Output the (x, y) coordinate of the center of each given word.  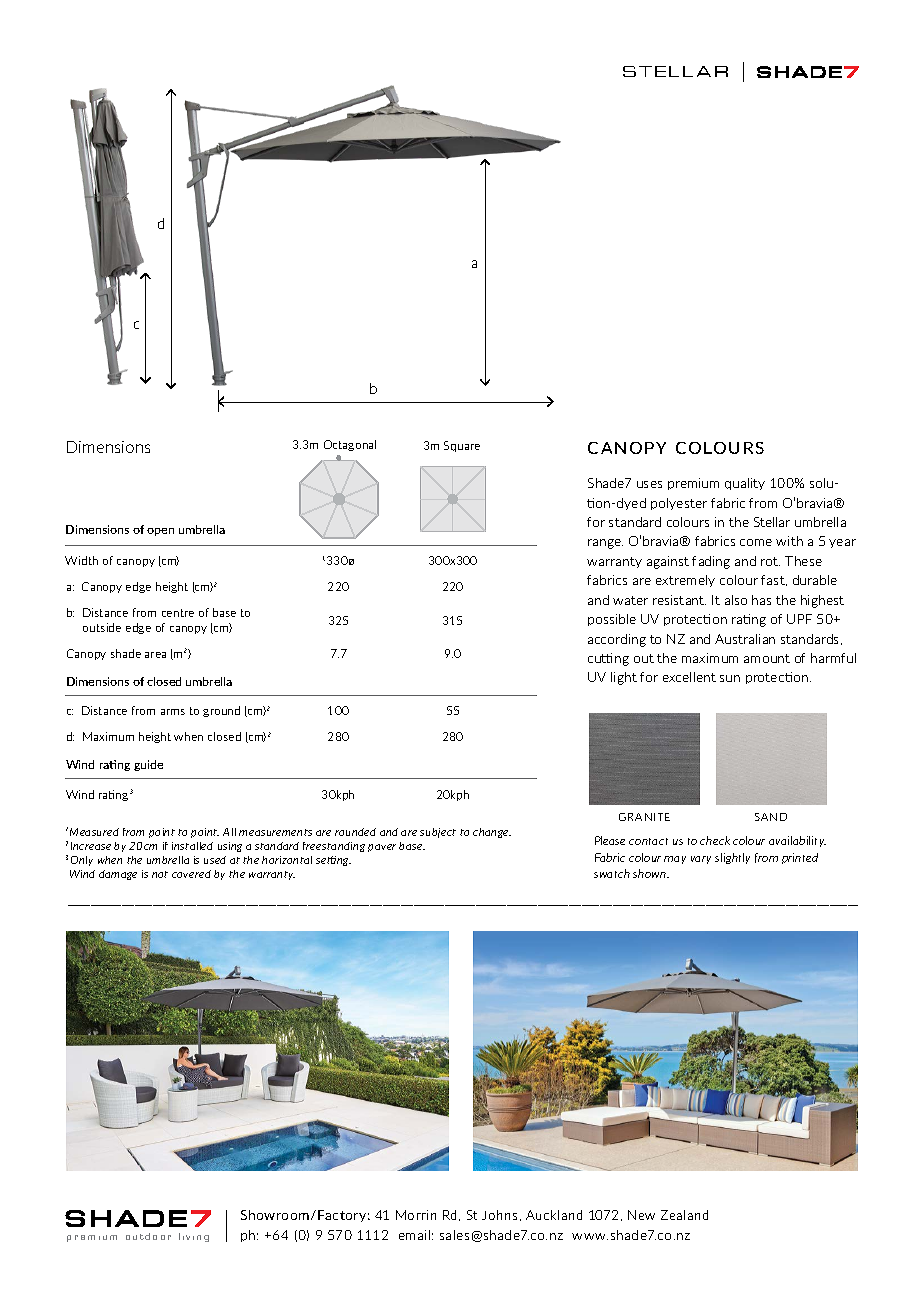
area (155, 655)
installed (192, 846)
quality (745, 484)
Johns (499, 1215)
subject (438, 833)
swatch (612, 873)
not (160, 874)
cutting (608, 659)
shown (651, 873)
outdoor (148, 1236)
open (160, 532)
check (715, 840)
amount (767, 658)
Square (462, 446)
